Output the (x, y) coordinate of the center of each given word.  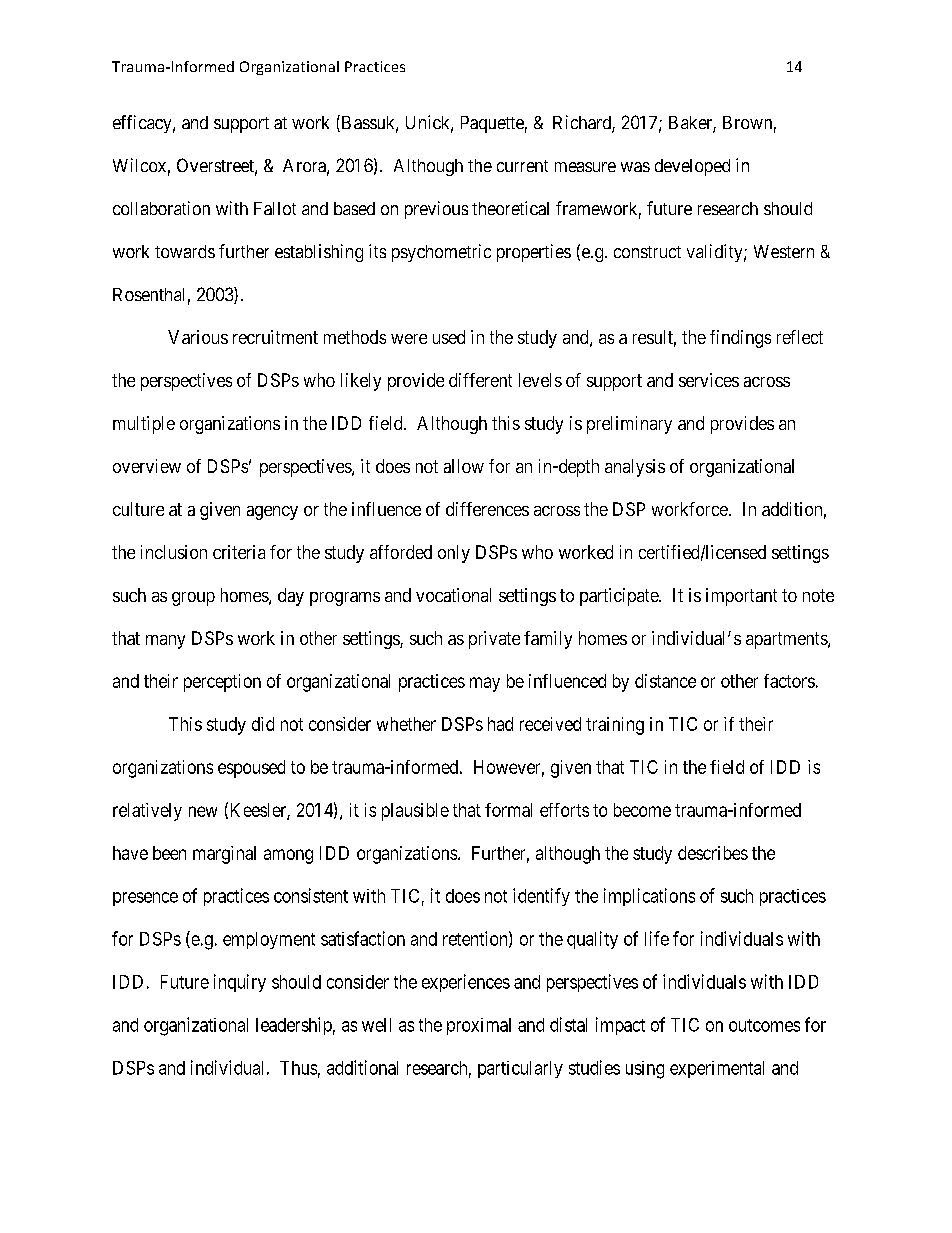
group (193, 599)
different (480, 380)
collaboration (161, 208)
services (709, 380)
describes (713, 853)
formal (508, 810)
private (494, 640)
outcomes (764, 1025)
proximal (479, 1026)
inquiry (240, 983)
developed (692, 167)
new (203, 811)
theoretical (510, 208)
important (741, 597)
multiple (144, 425)
